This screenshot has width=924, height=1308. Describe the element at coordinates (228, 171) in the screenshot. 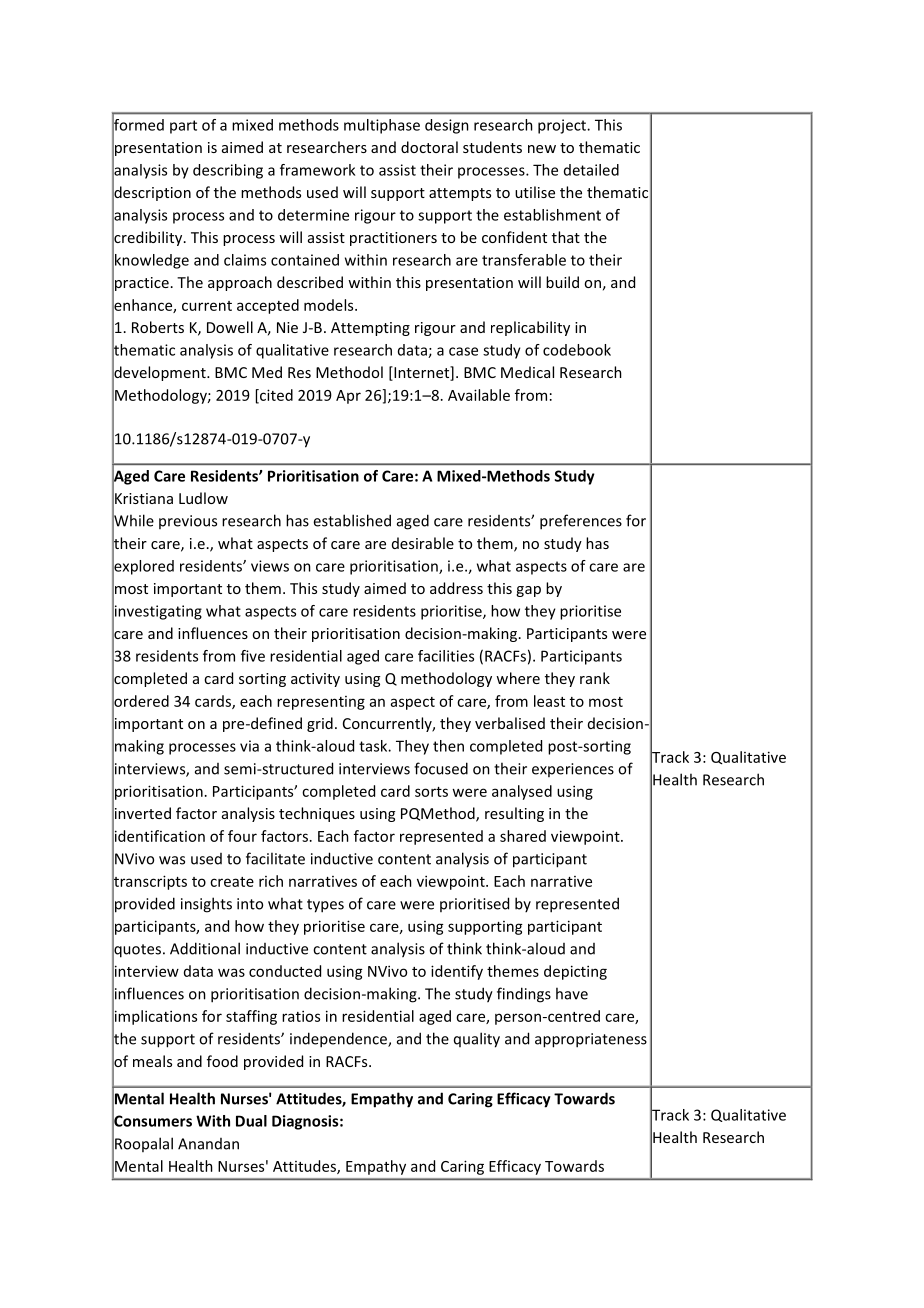

I see `describing` at that location.
